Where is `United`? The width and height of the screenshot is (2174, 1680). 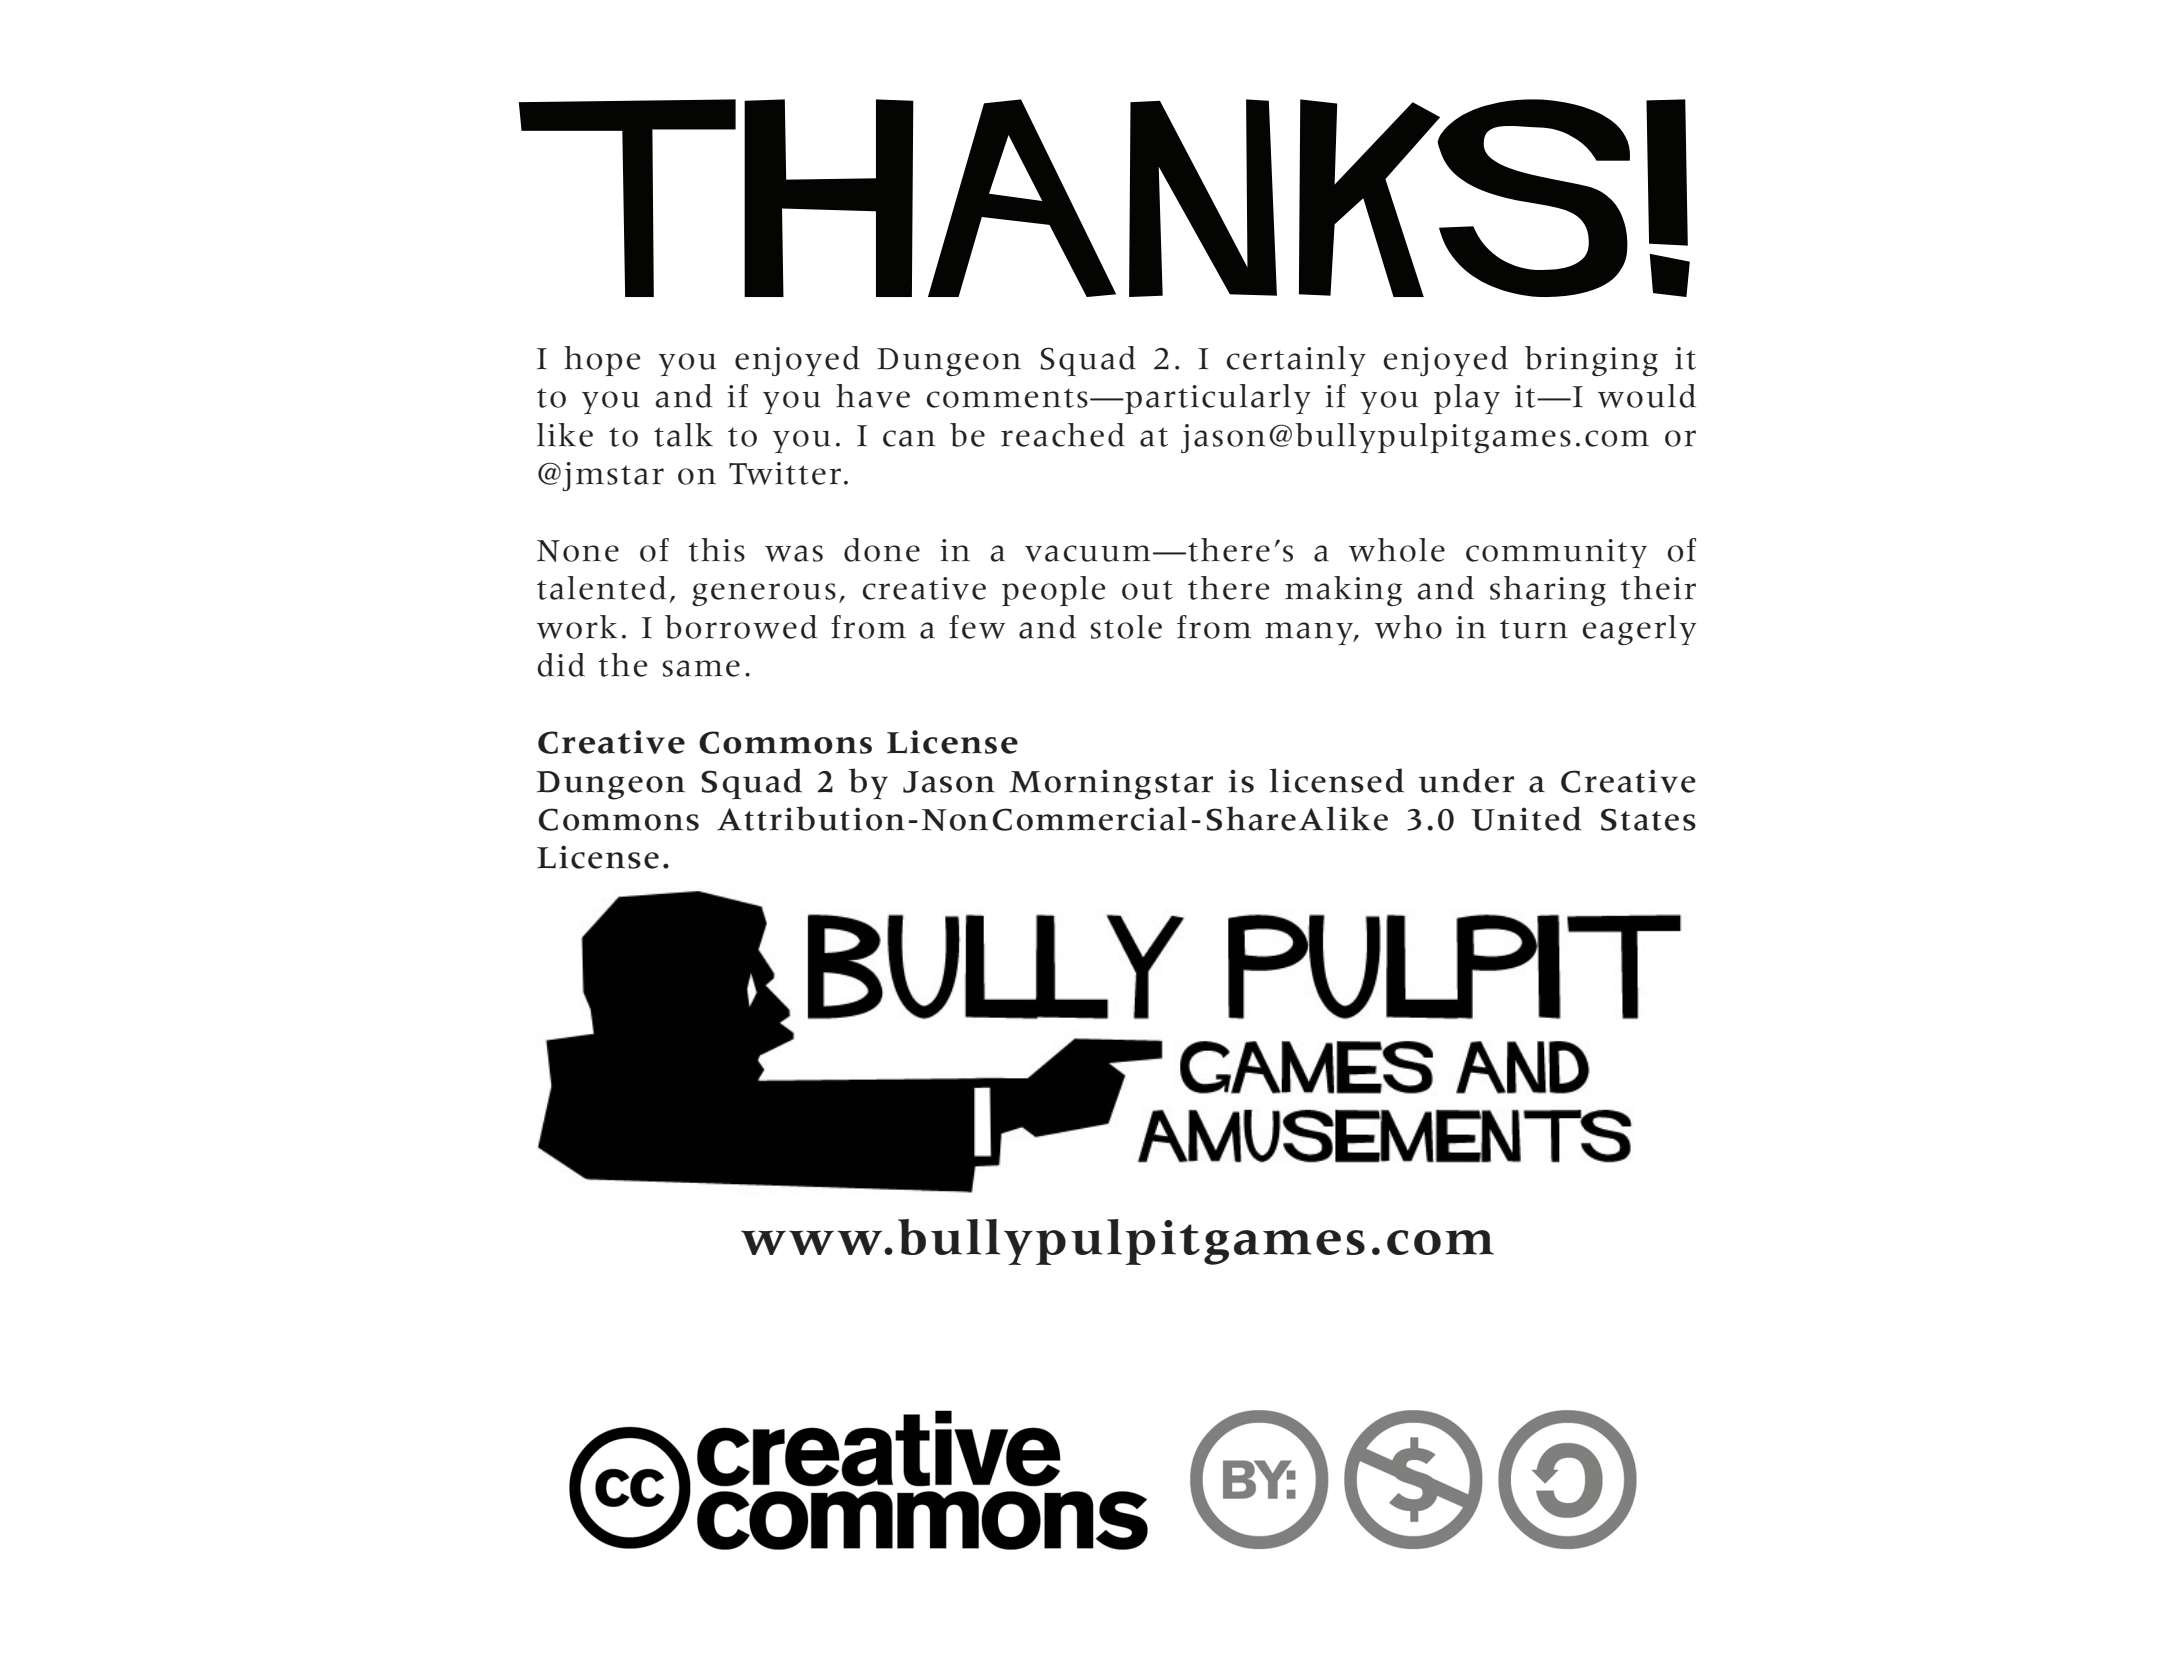 United is located at coordinates (1526, 818).
